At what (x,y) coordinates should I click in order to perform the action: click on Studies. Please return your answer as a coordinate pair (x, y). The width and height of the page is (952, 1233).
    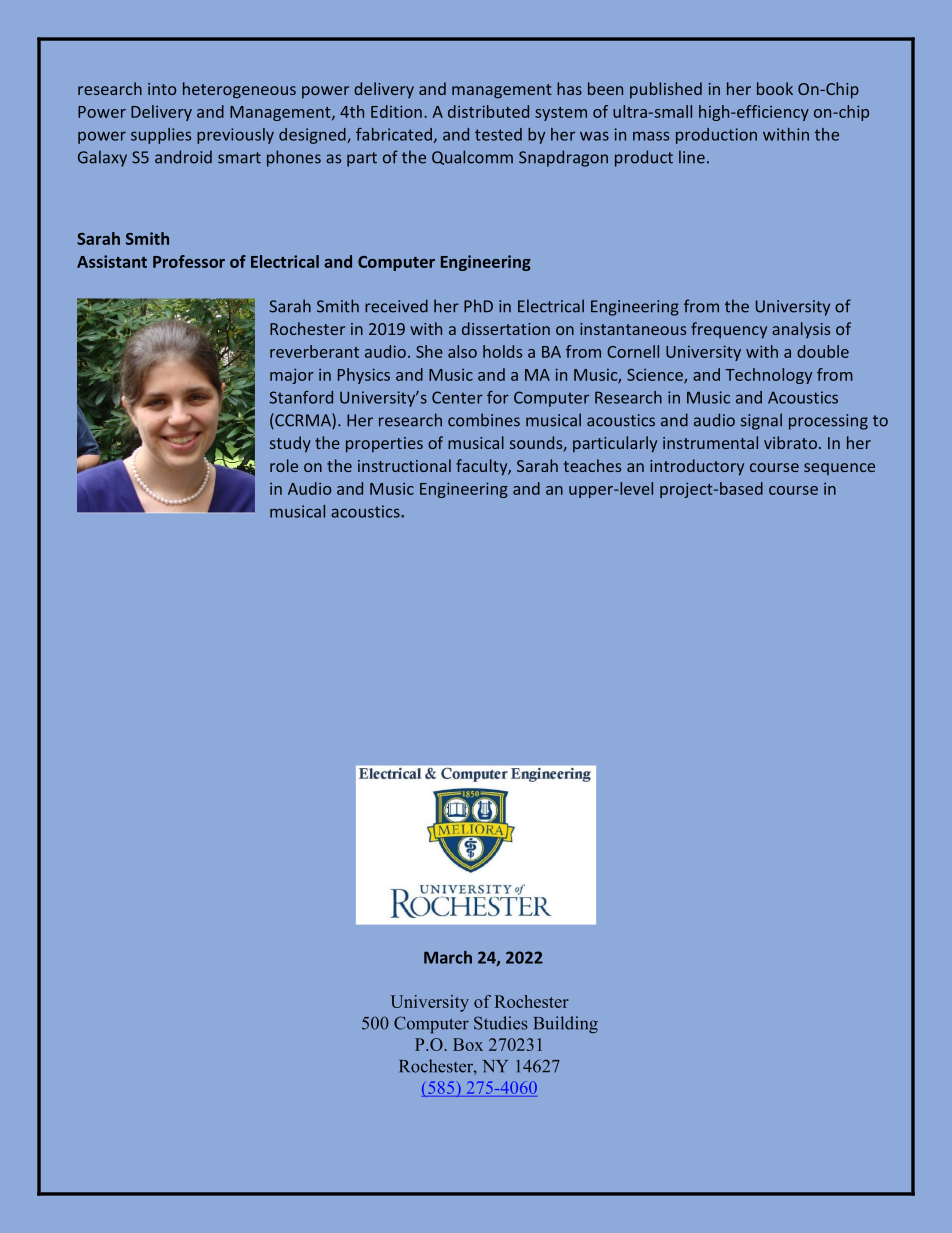
    Looking at the image, I should click on (500, 1023).
